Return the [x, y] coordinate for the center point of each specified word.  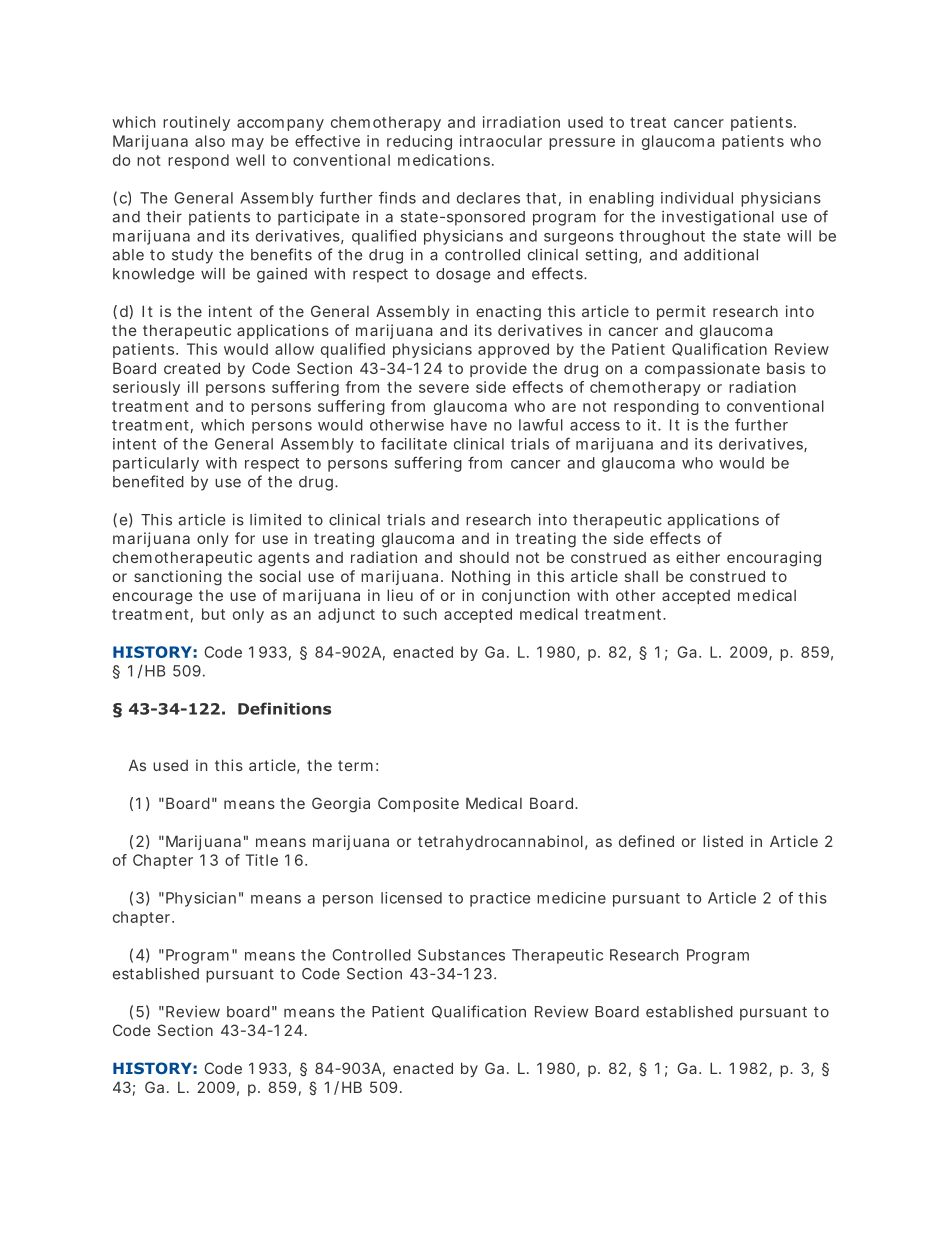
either [698, 557]
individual [697, 198]
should [484, 557]
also [210, 141]
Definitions [284, 708]
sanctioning [178, 578]
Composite [418, 804]
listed [723, 841]
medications [446, 160]
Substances [461, 955]
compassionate [702, 369]
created [192, 368]
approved [513, 350]
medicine [571, 898]
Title [262, 860]
